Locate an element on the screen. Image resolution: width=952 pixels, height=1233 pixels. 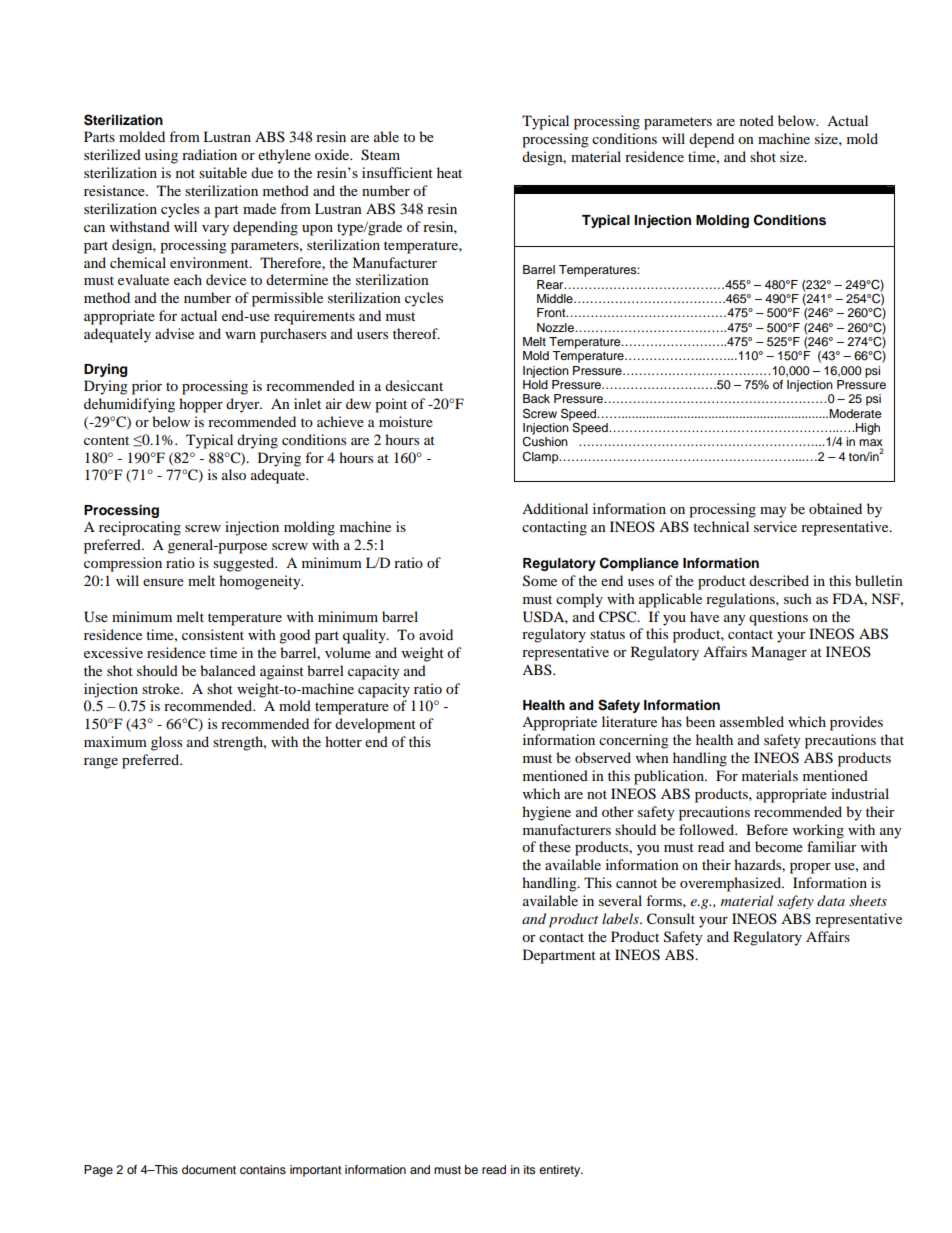
its is located at coordinates (530, 1169).
